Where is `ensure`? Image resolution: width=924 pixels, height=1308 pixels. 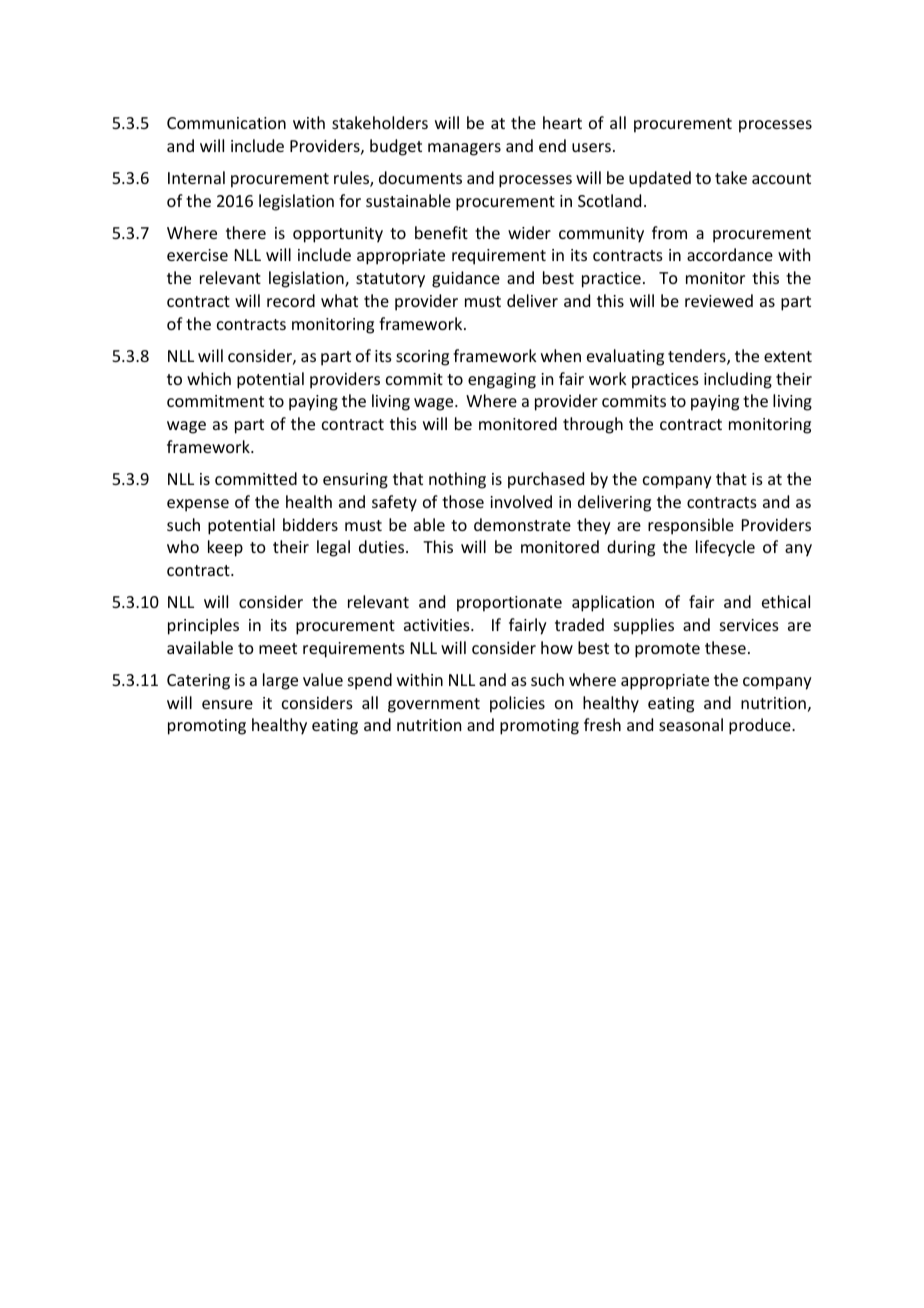 ensure is located at coordinates (227, 704).
